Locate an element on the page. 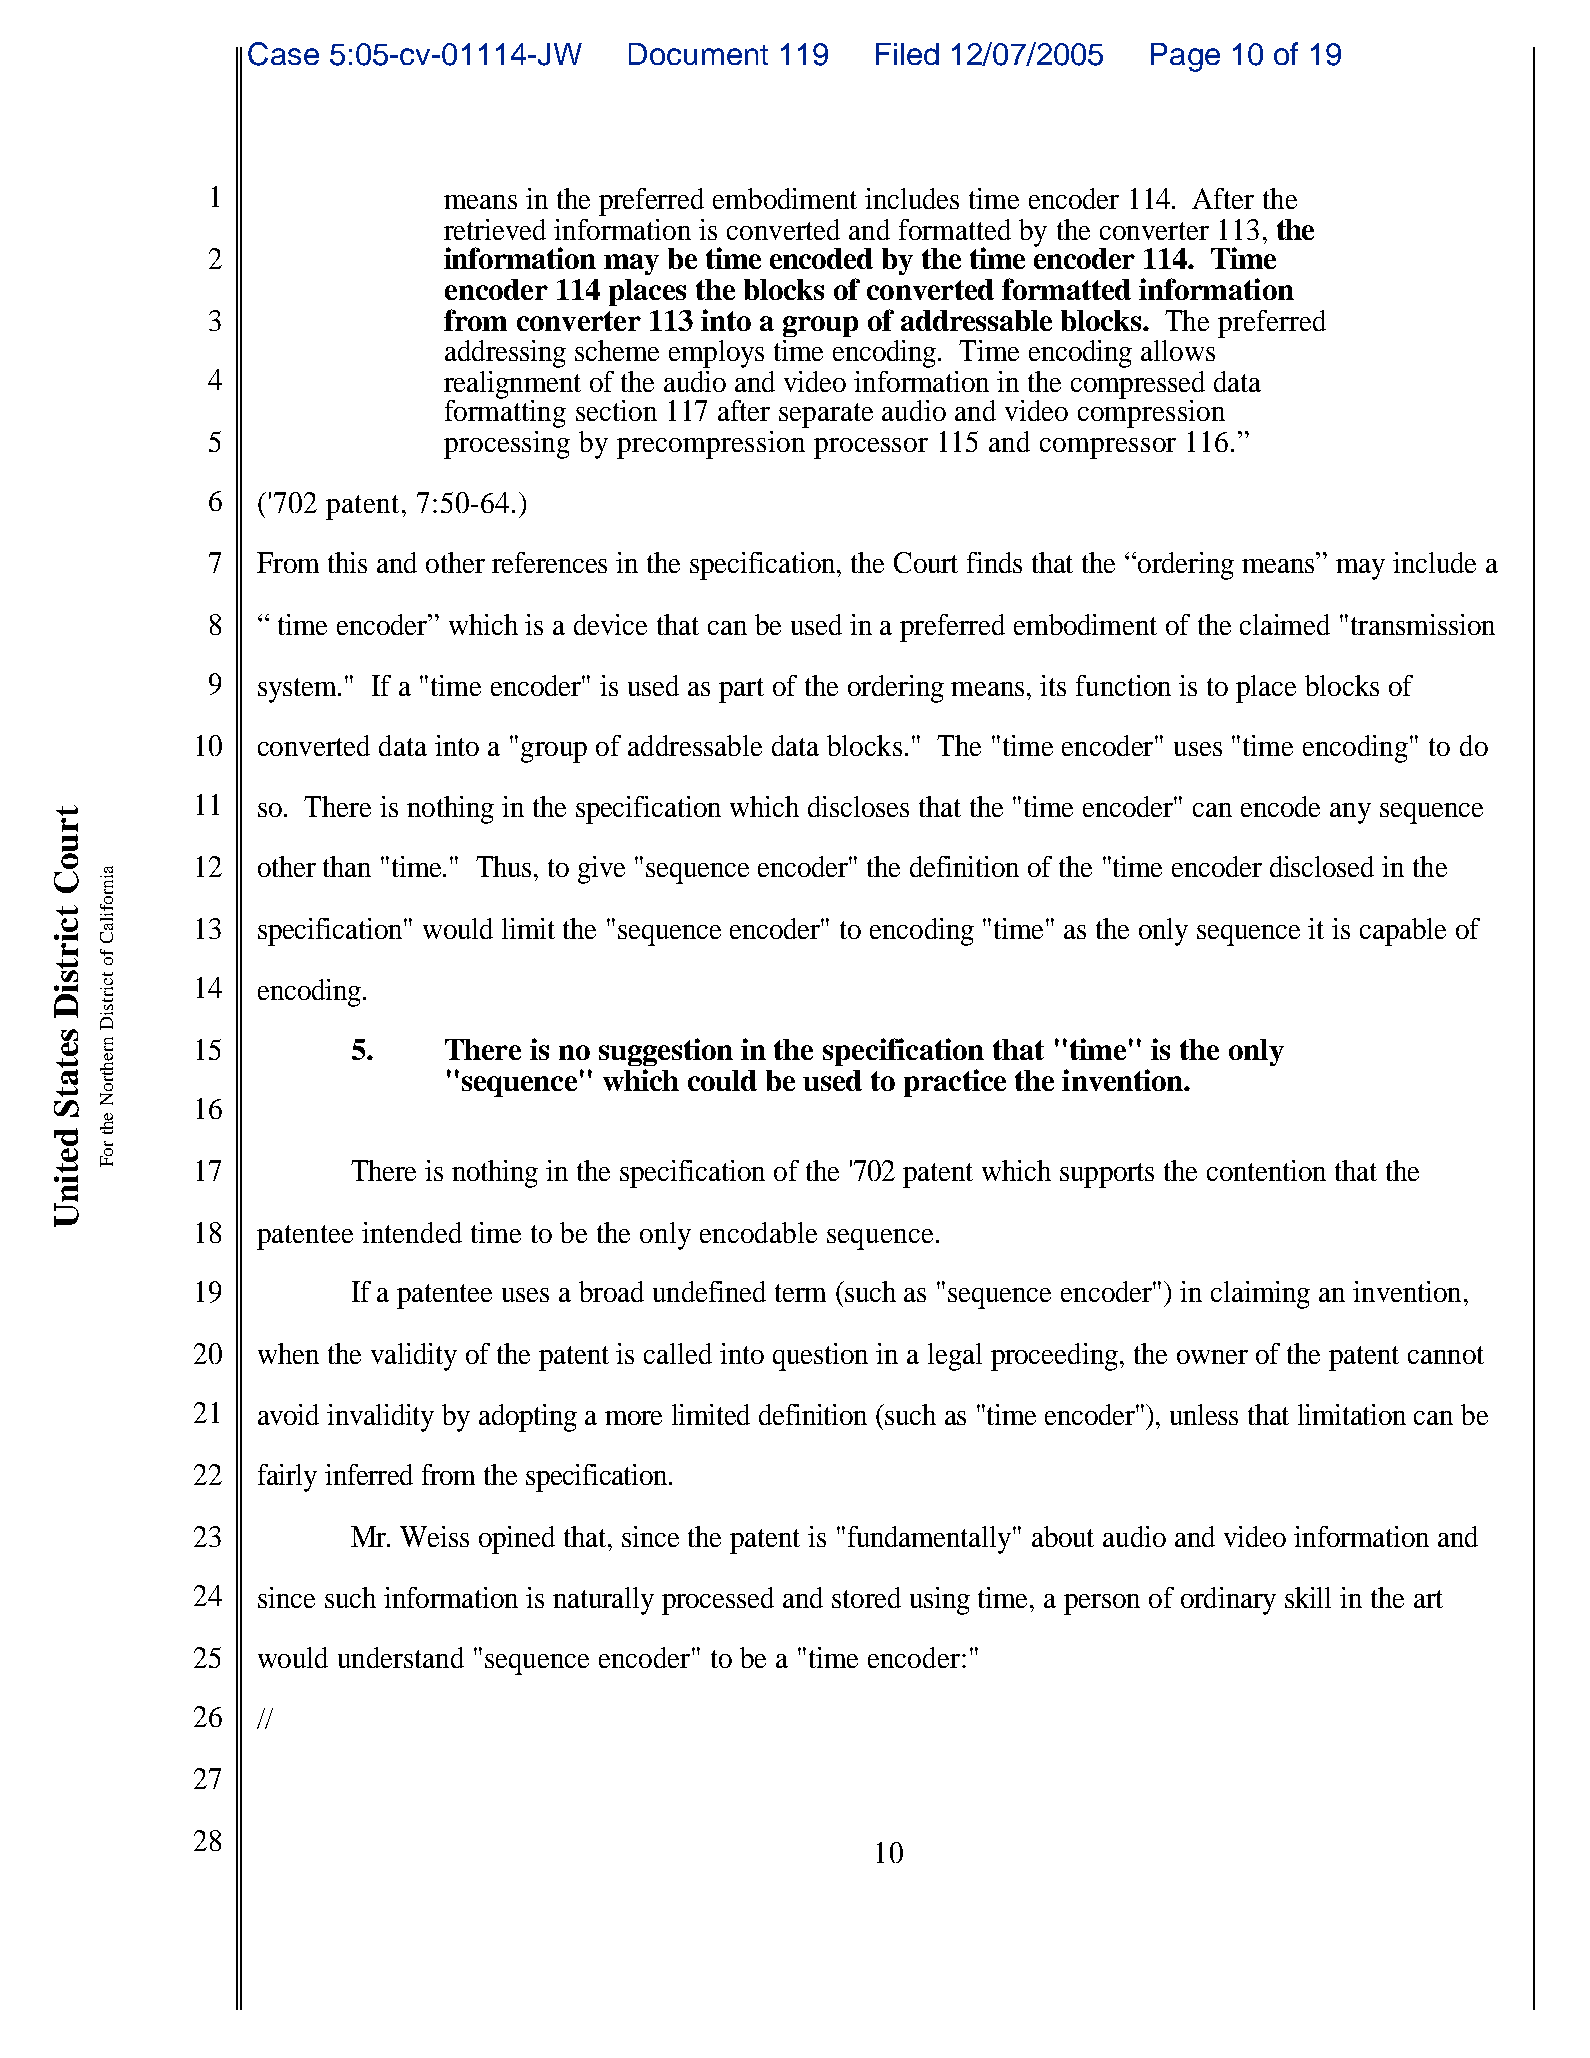  Filed is located at coordinates (907, 54).
